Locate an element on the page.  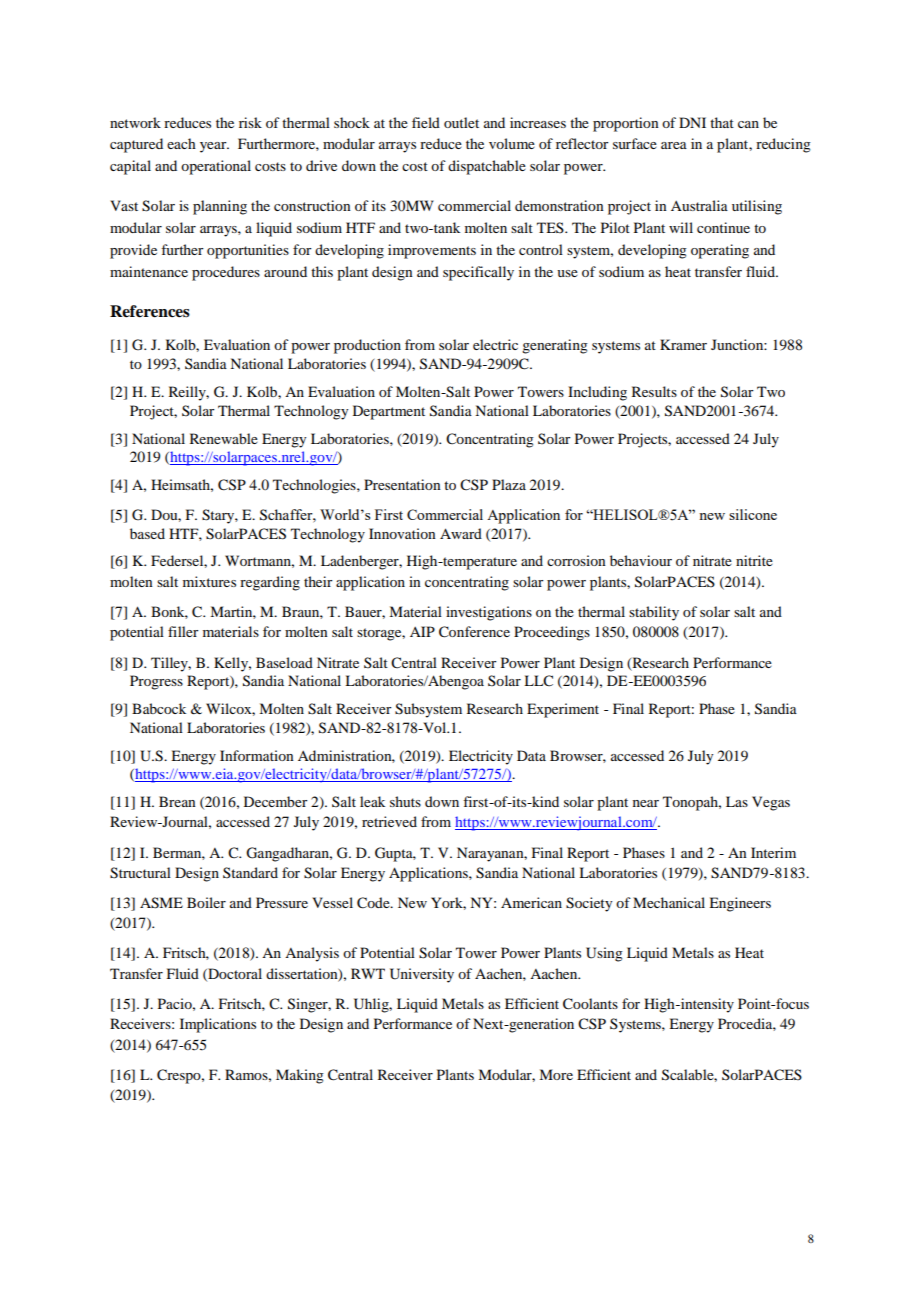
Implications is located at coordinates (218, 1025).
